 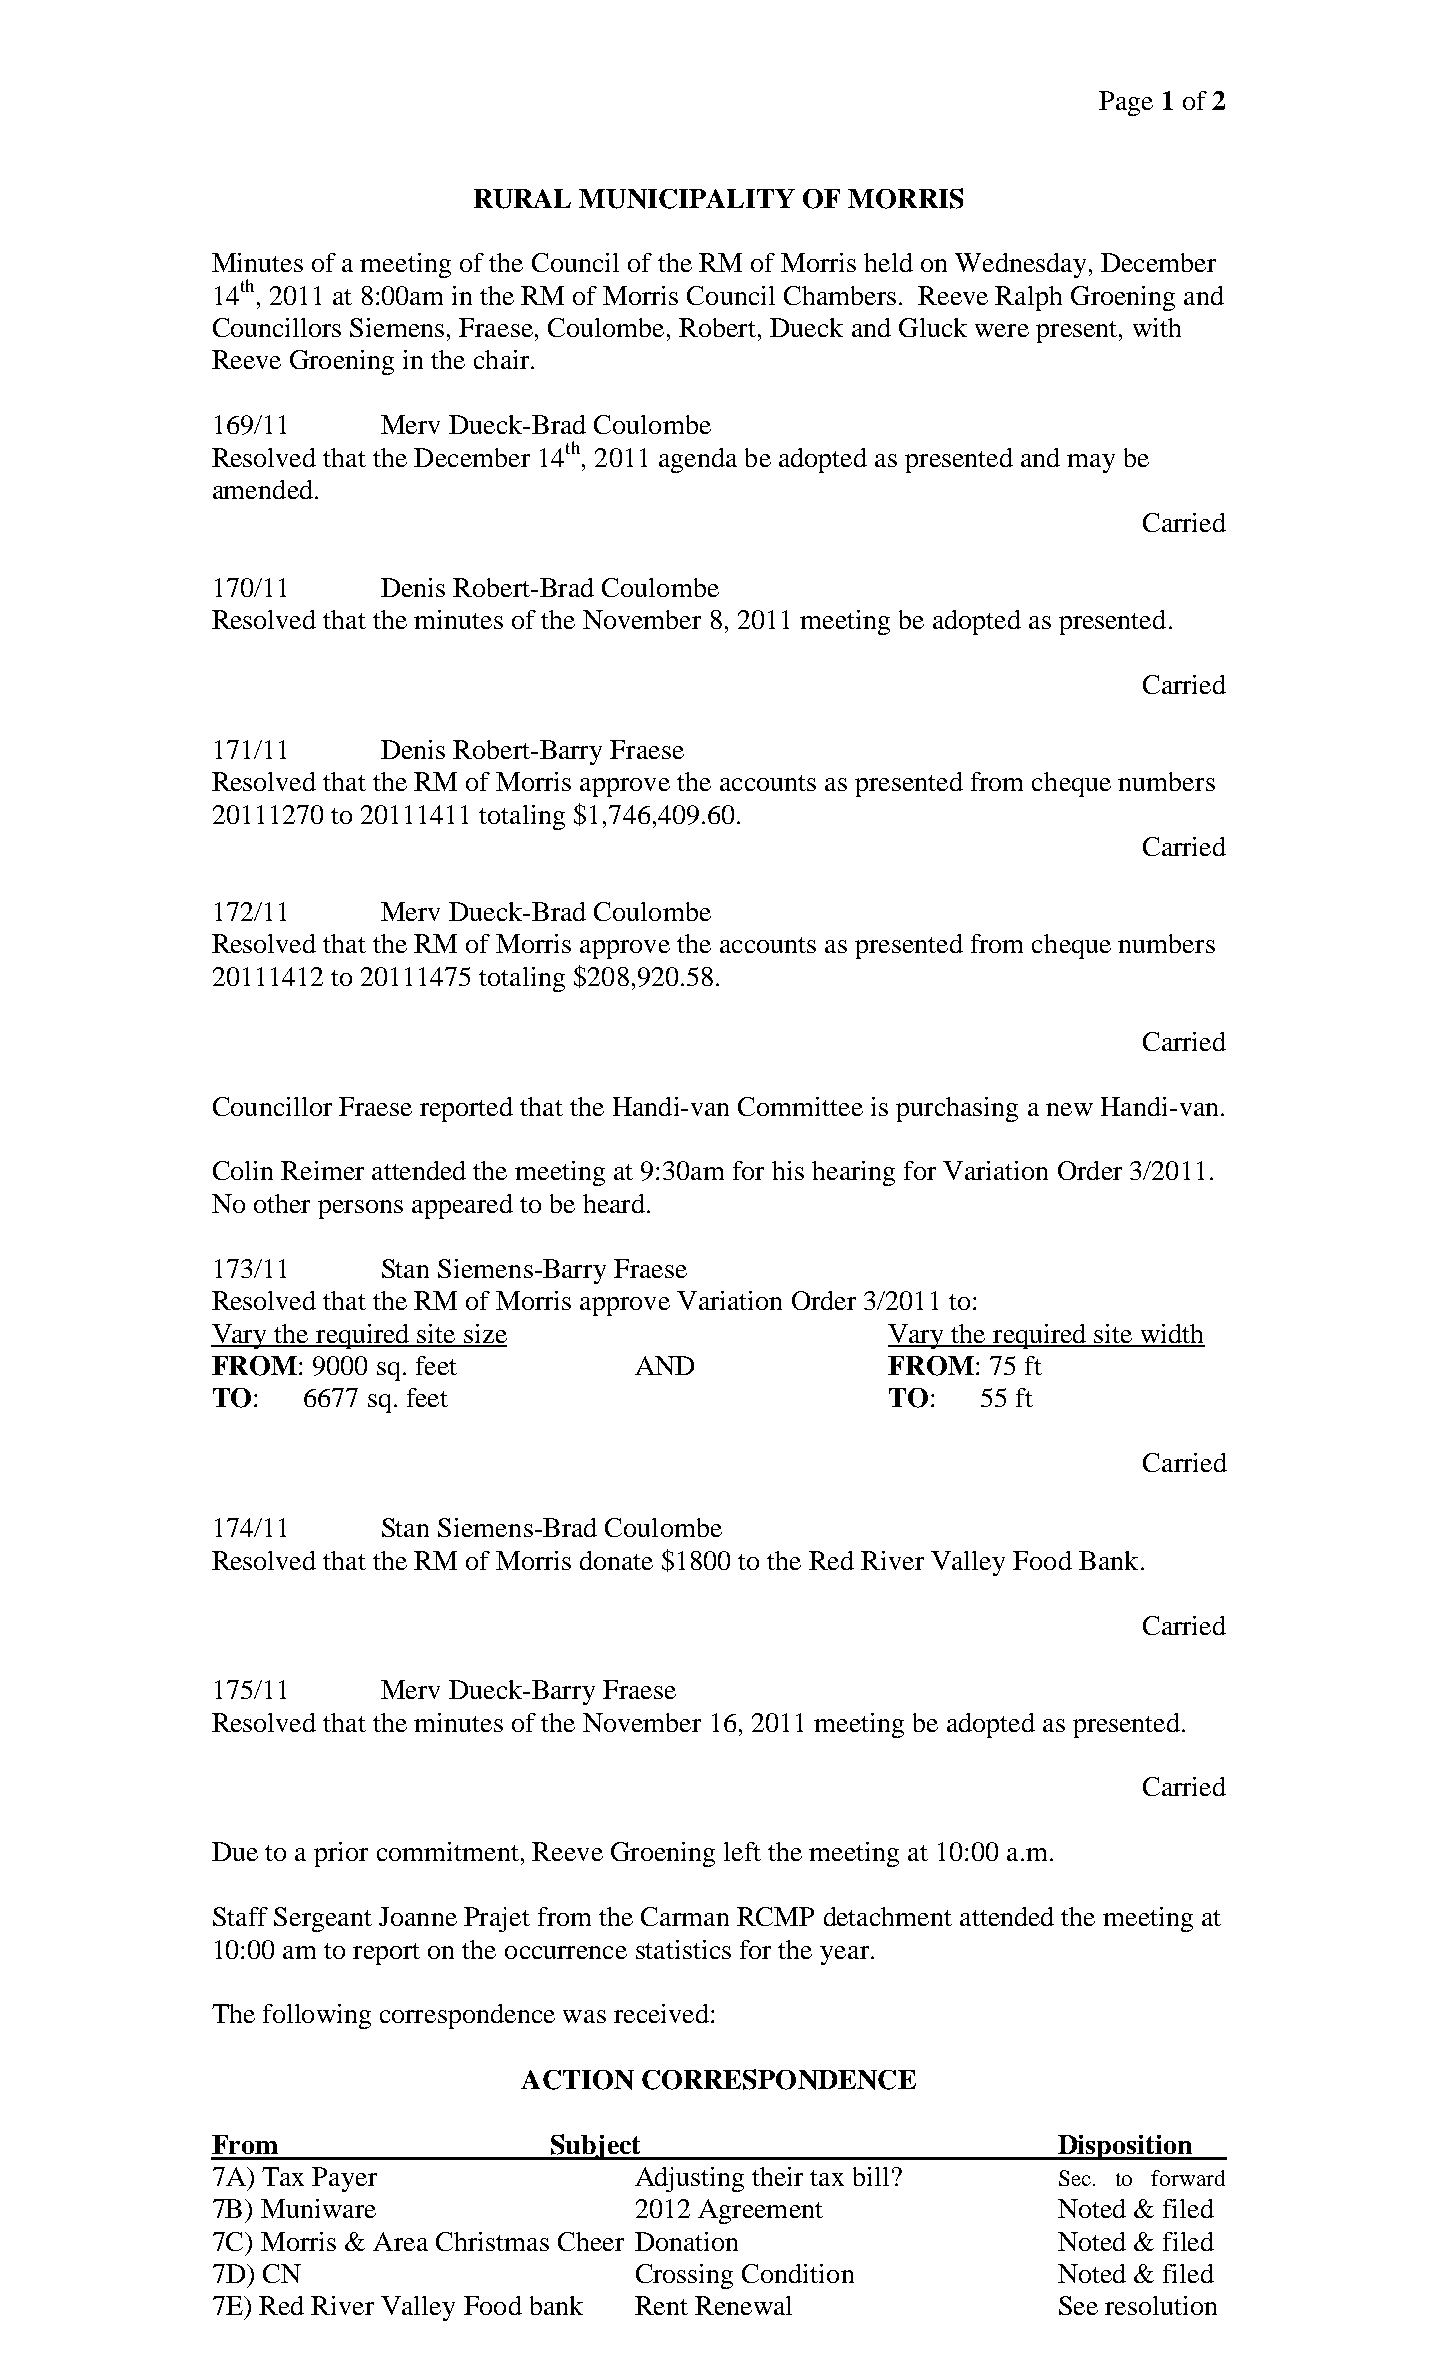 I want to click on detachment, so click(x=888, y=1916).
